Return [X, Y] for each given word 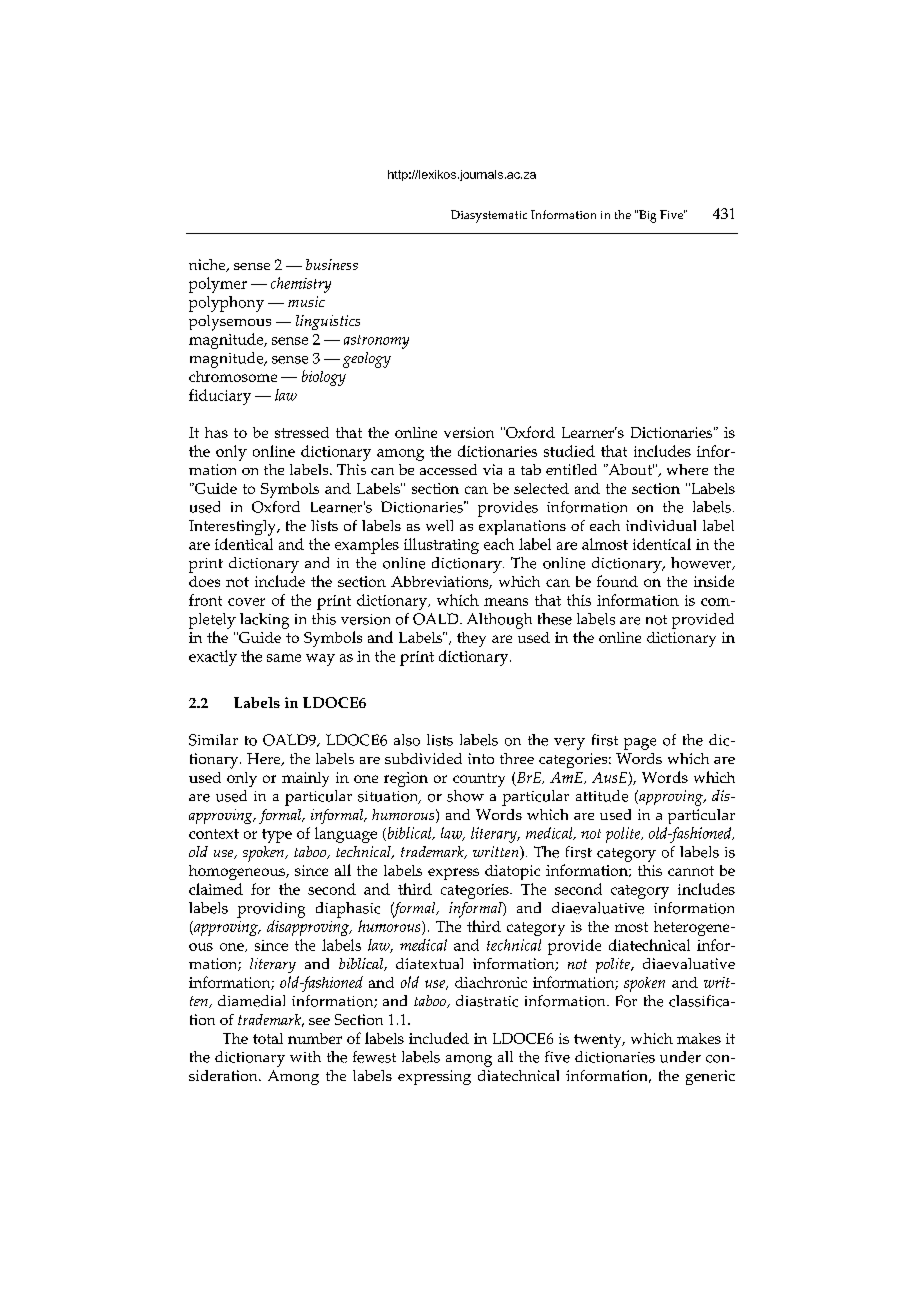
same [284, 658]
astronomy [376, 342]
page [640, 744]
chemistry [301, 285]
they [471, 639]
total [268, 1038]
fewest [374, 1057]
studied [569, 451]
